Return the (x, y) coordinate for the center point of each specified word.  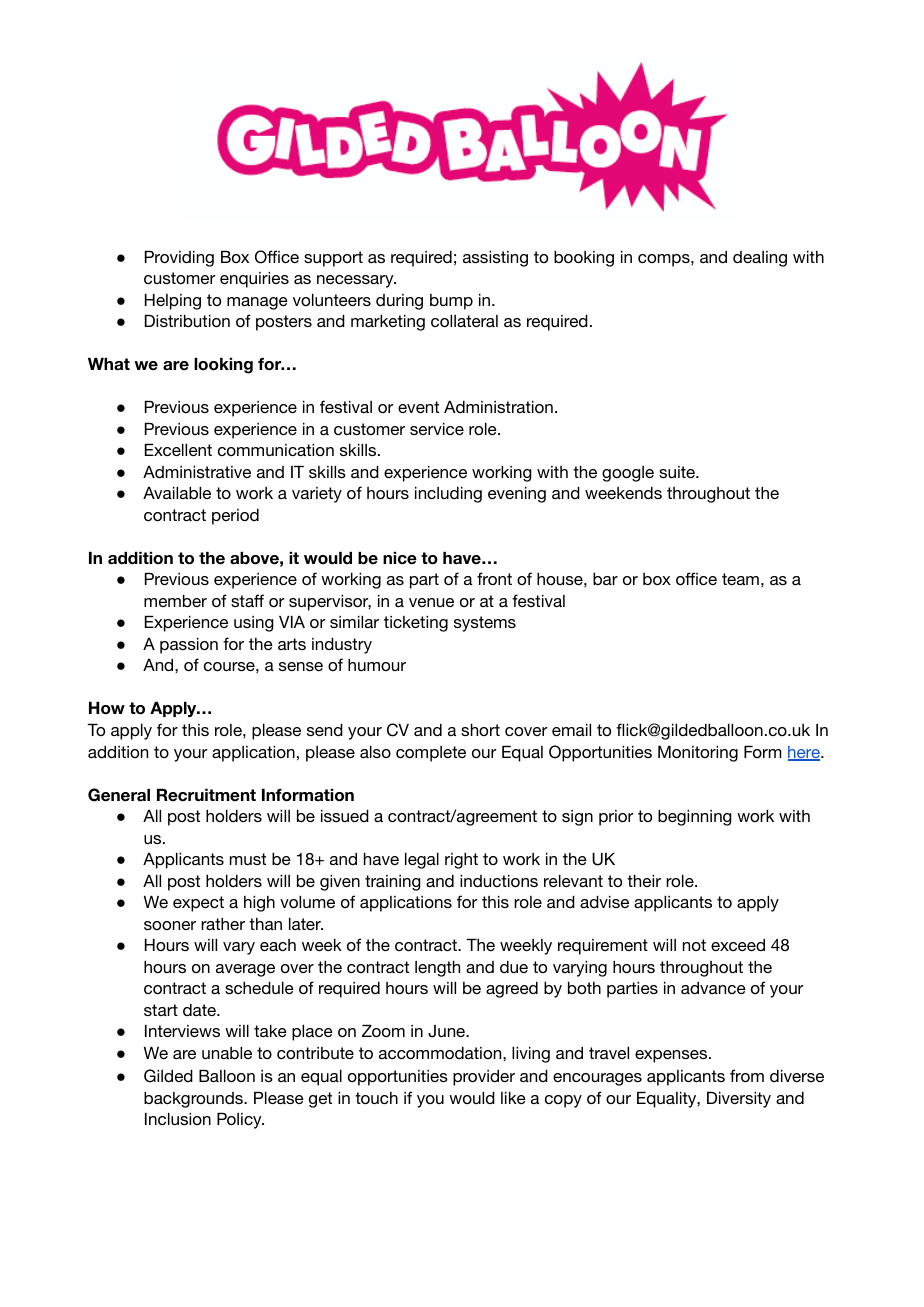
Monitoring (698, 754)
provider (484, 1078)
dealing (760, 259)
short (480, 730)
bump (451, 302)
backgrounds (194, 1100)
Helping (173, 302)
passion (189, 646)
